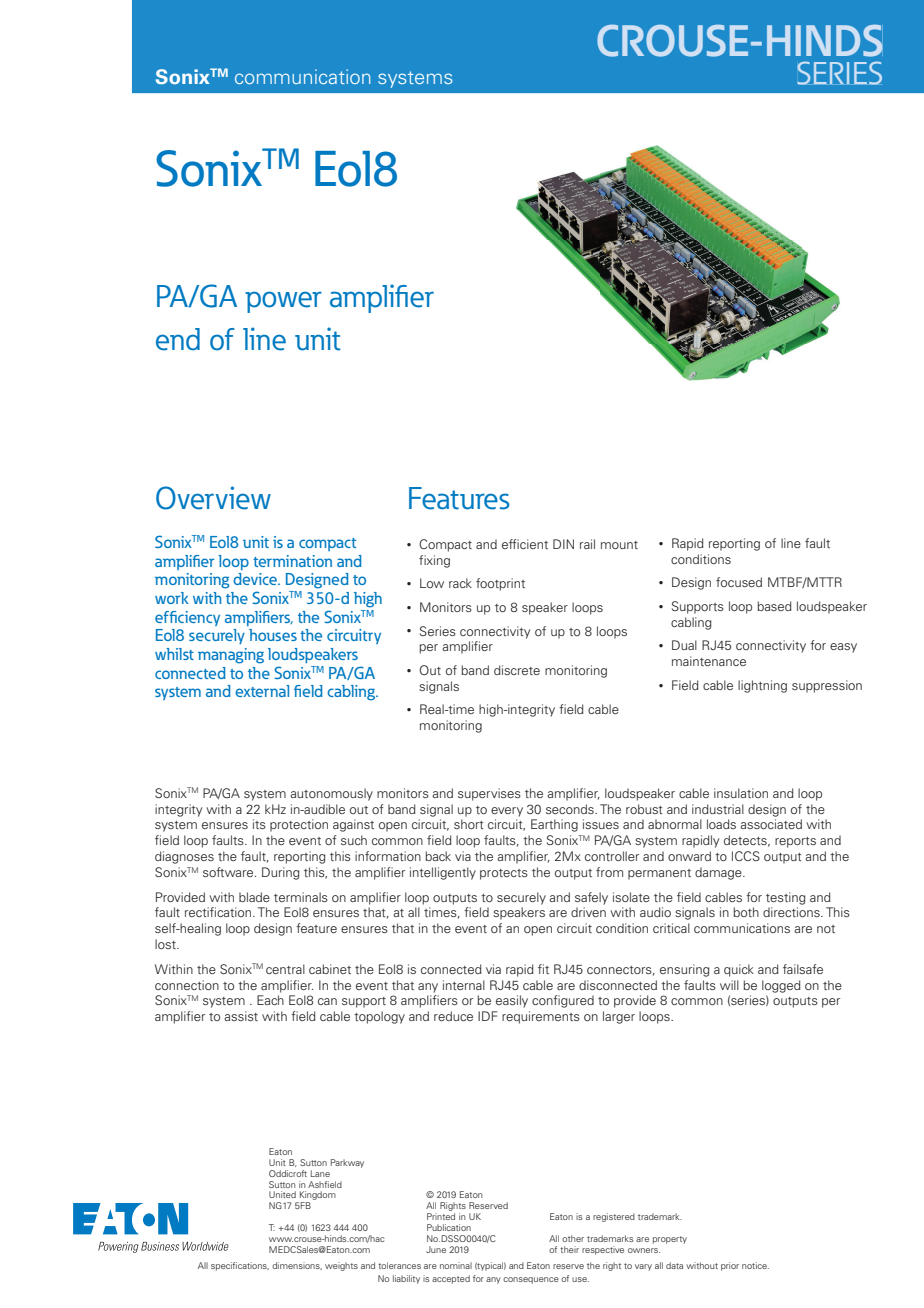 The width and height of the image is (924, 1308). Describe the element at coordinates (563, 544) in the image. I see `DIN` at that location.
